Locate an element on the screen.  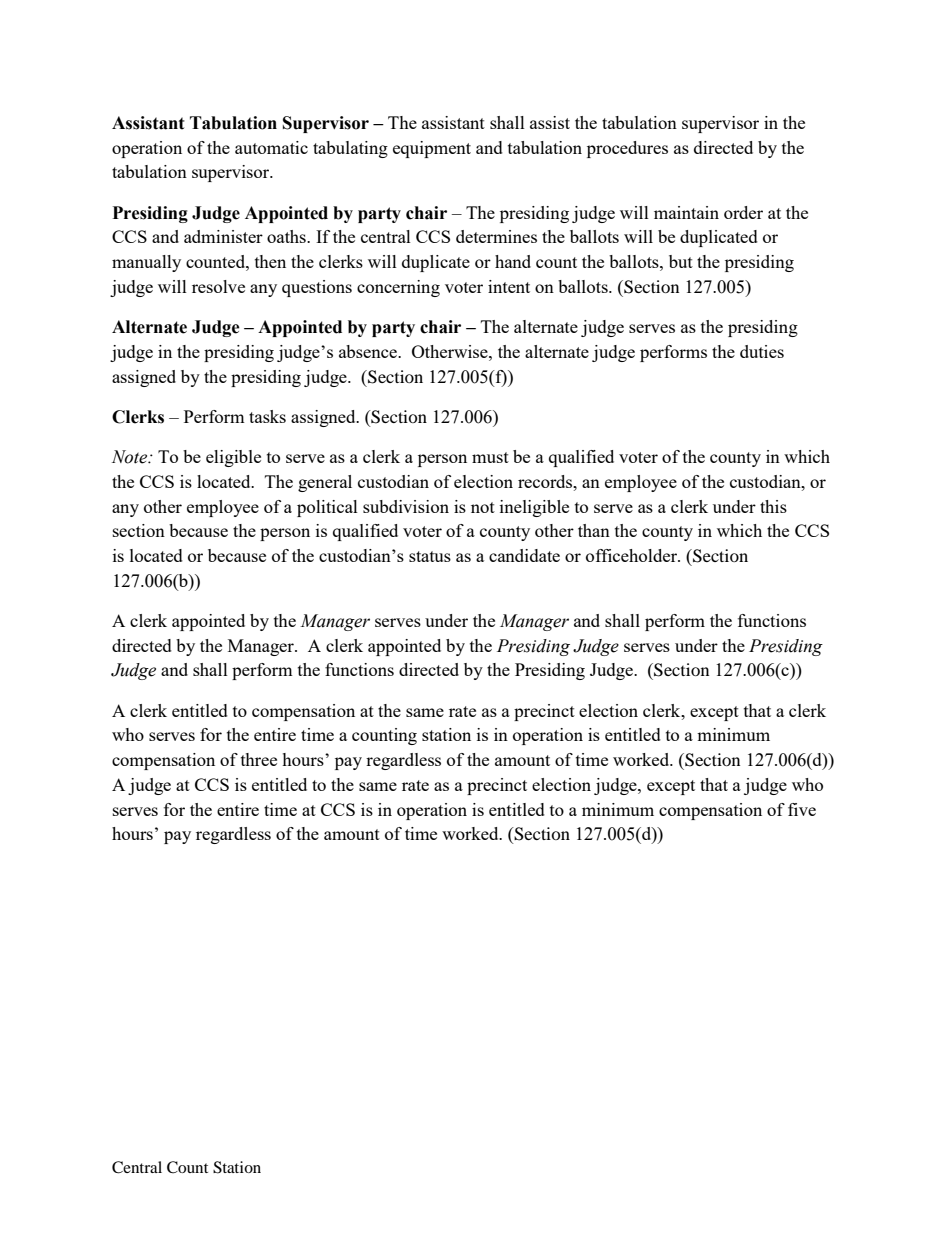
order is located at coordinates (743, 212).
